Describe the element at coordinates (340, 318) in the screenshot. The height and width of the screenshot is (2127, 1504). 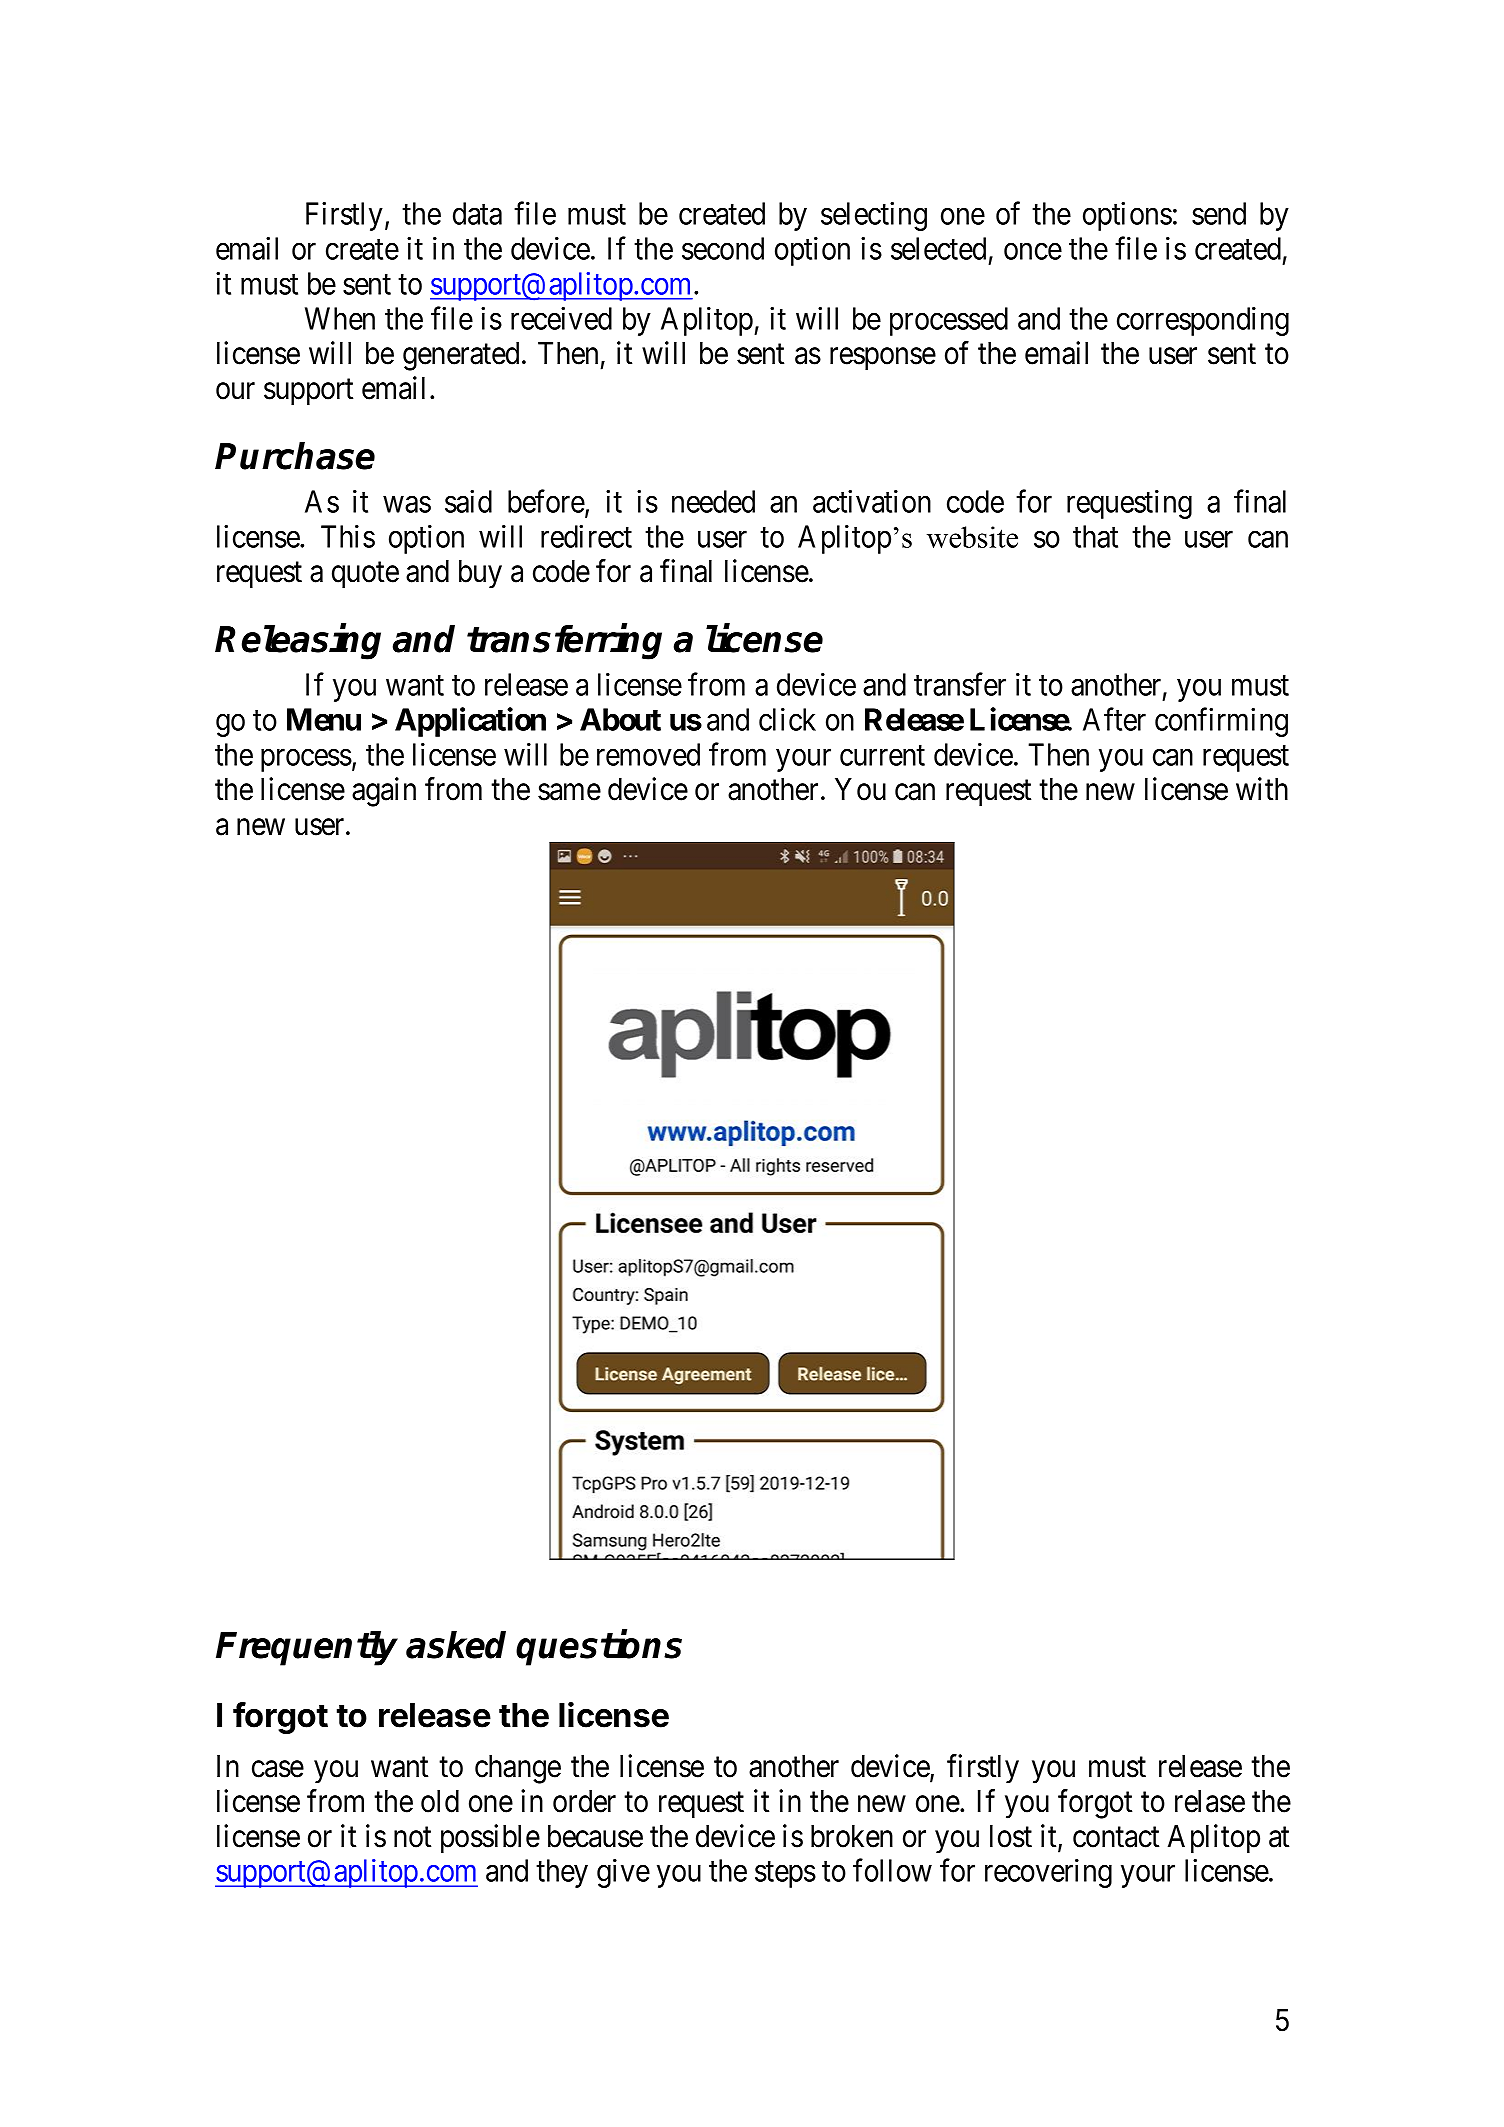
I see `When` at that location.
